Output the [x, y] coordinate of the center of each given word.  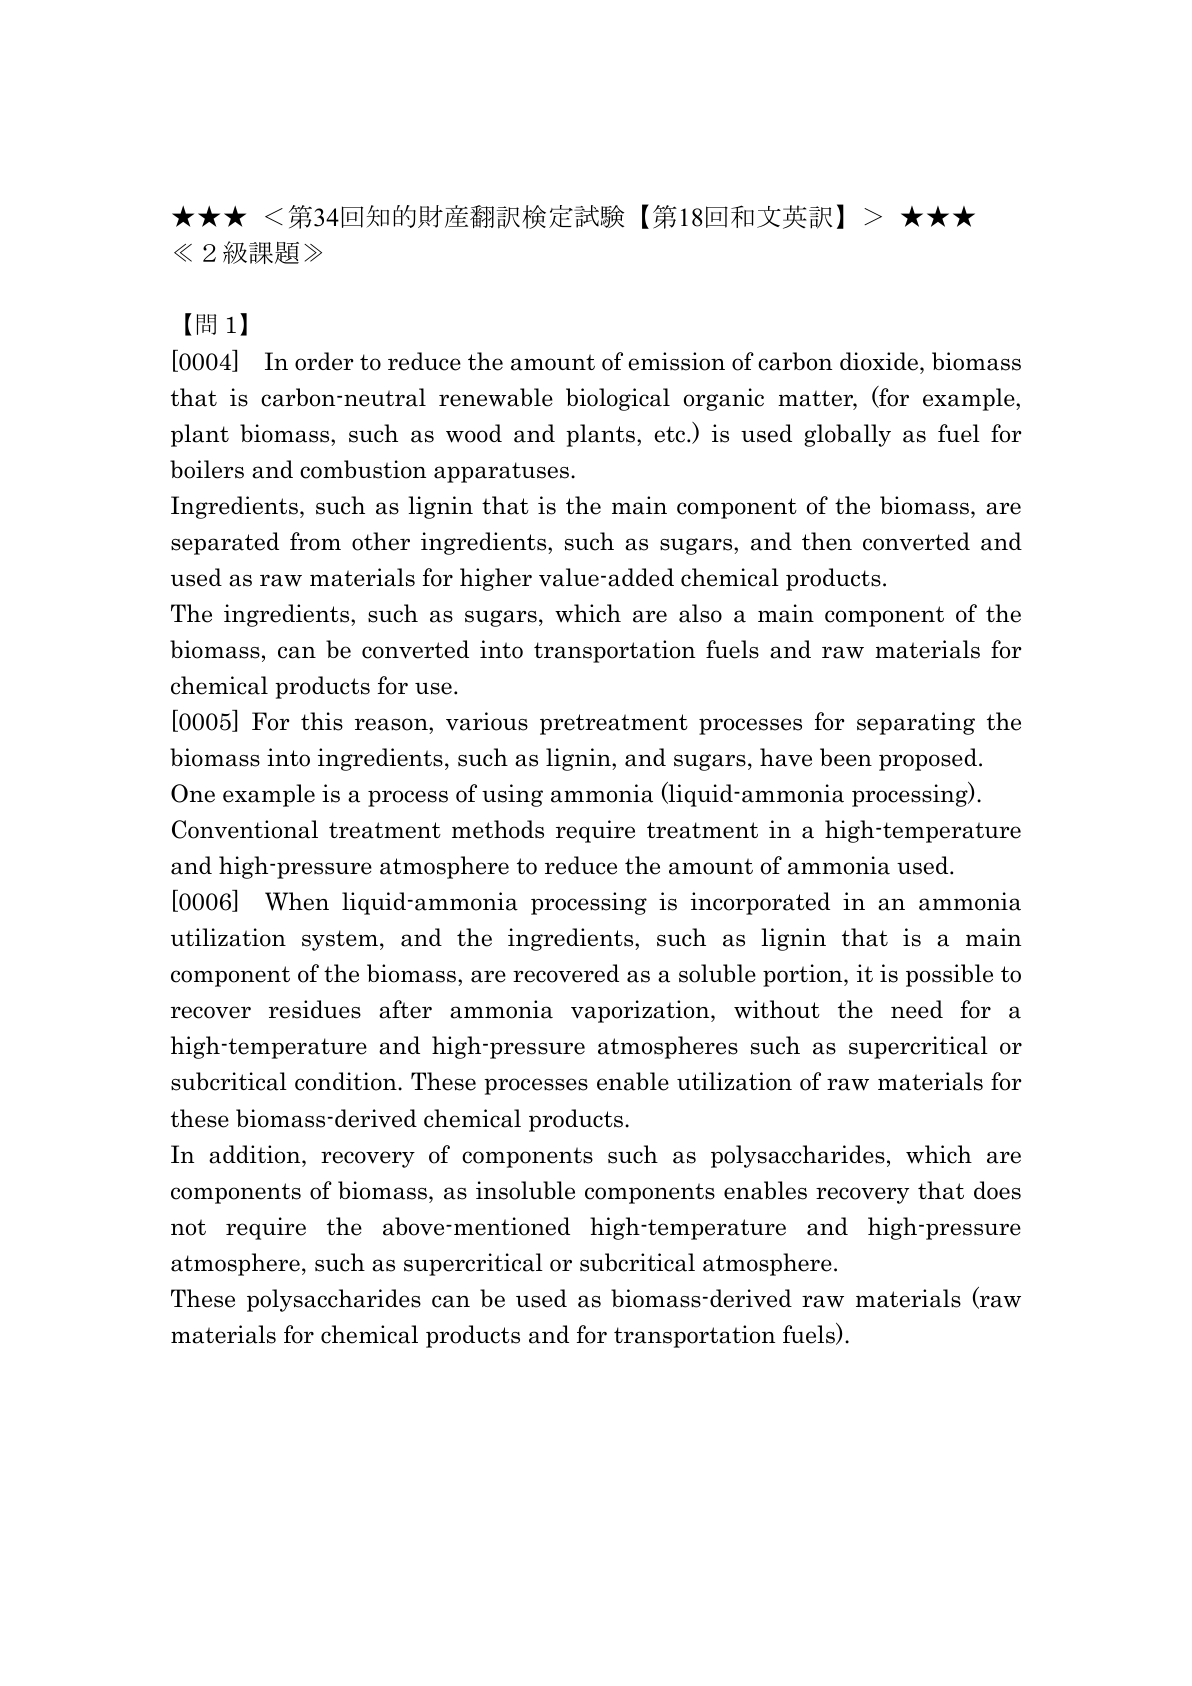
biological [618, 399]
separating [916, 723]
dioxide [879, 361]
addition [256, 1154]
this [322, 721]
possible [949, 975]
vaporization [641, 1011]
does [997, 1190]
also [700, 613]
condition [347, 1081]
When [297, 901]
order [324, 361]
